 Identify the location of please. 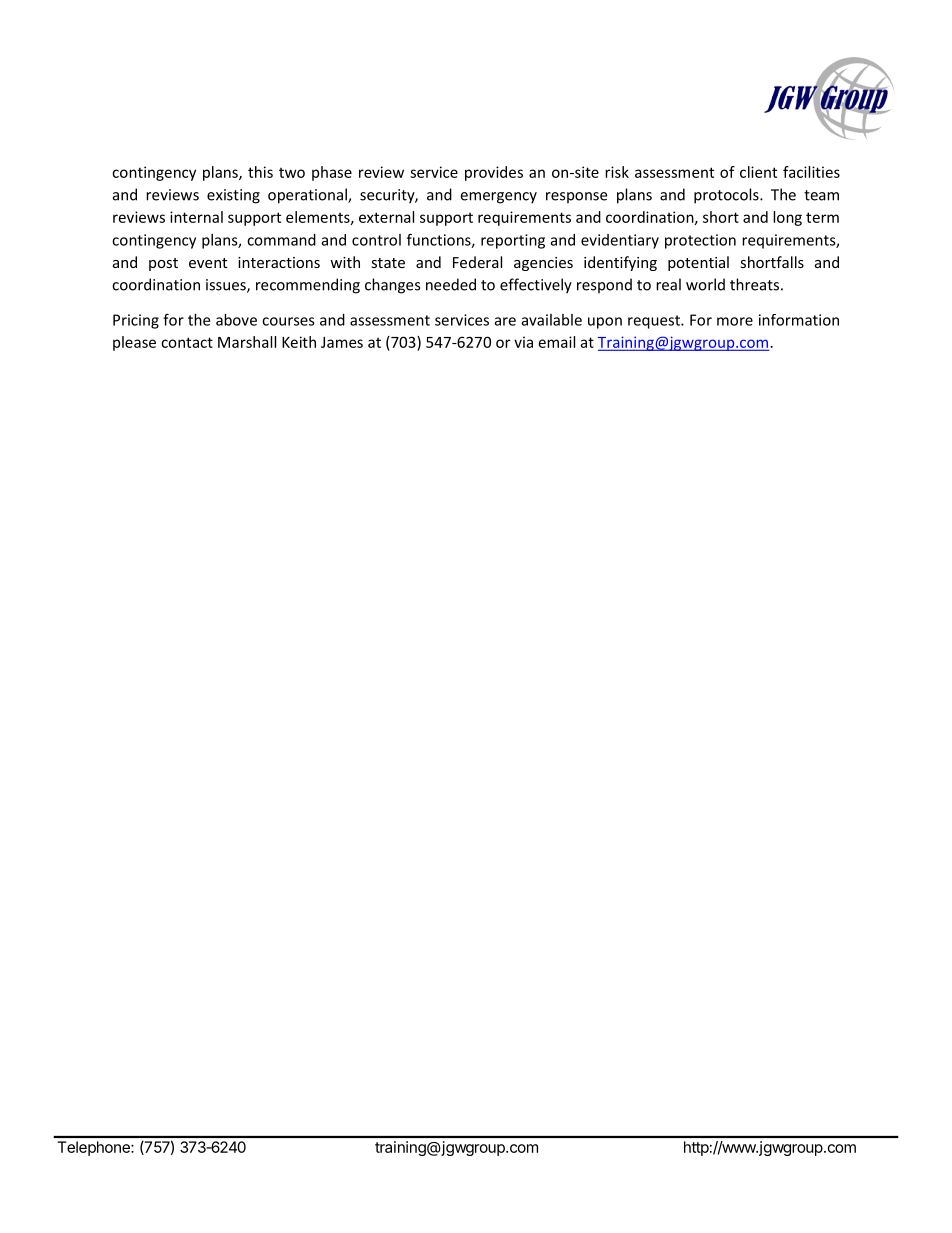
(134, 343).
